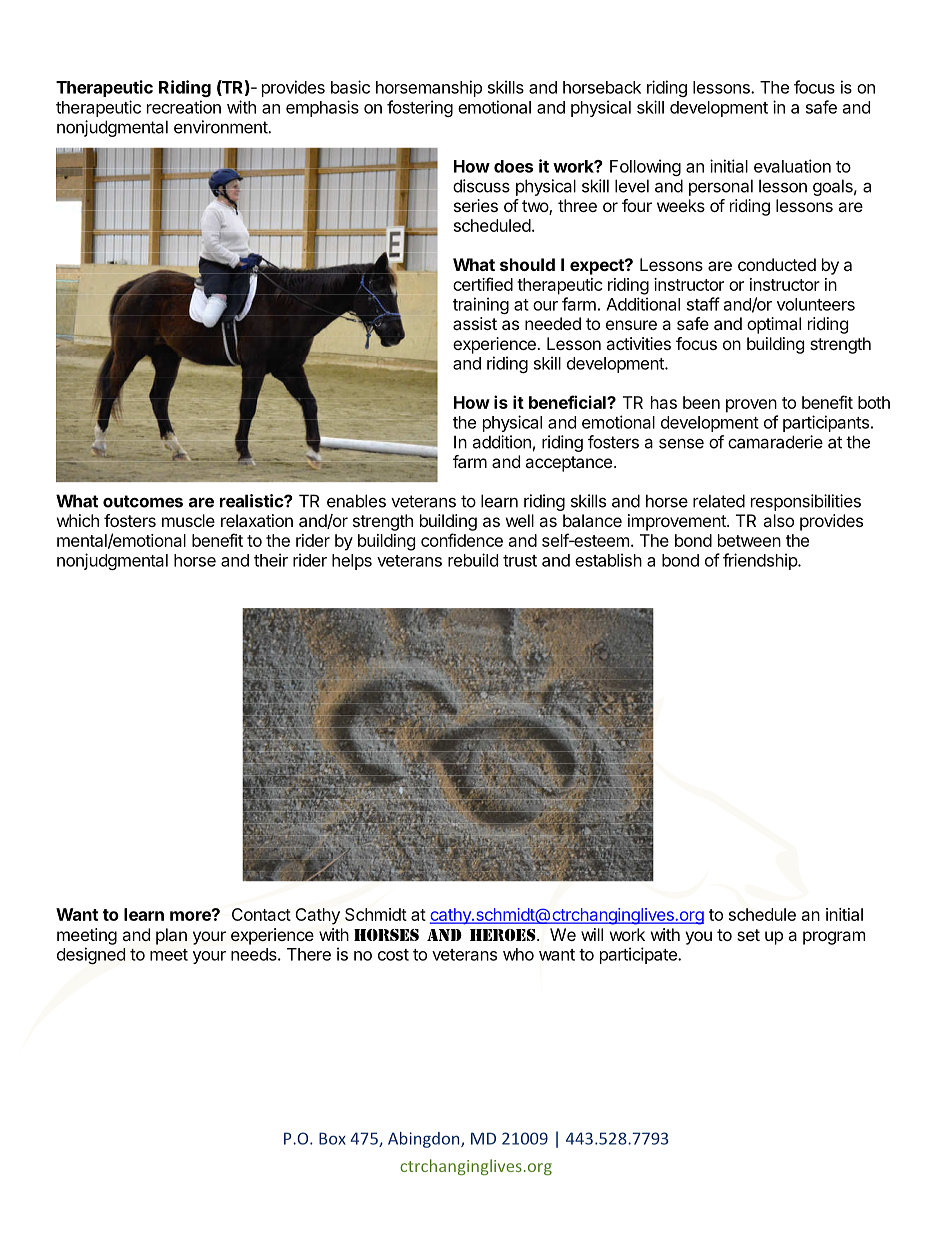 This screenshot has width=952, height=1233. Describe the element at coordinates (420, 108) in the screenshot. I see `fostering` at that location.
